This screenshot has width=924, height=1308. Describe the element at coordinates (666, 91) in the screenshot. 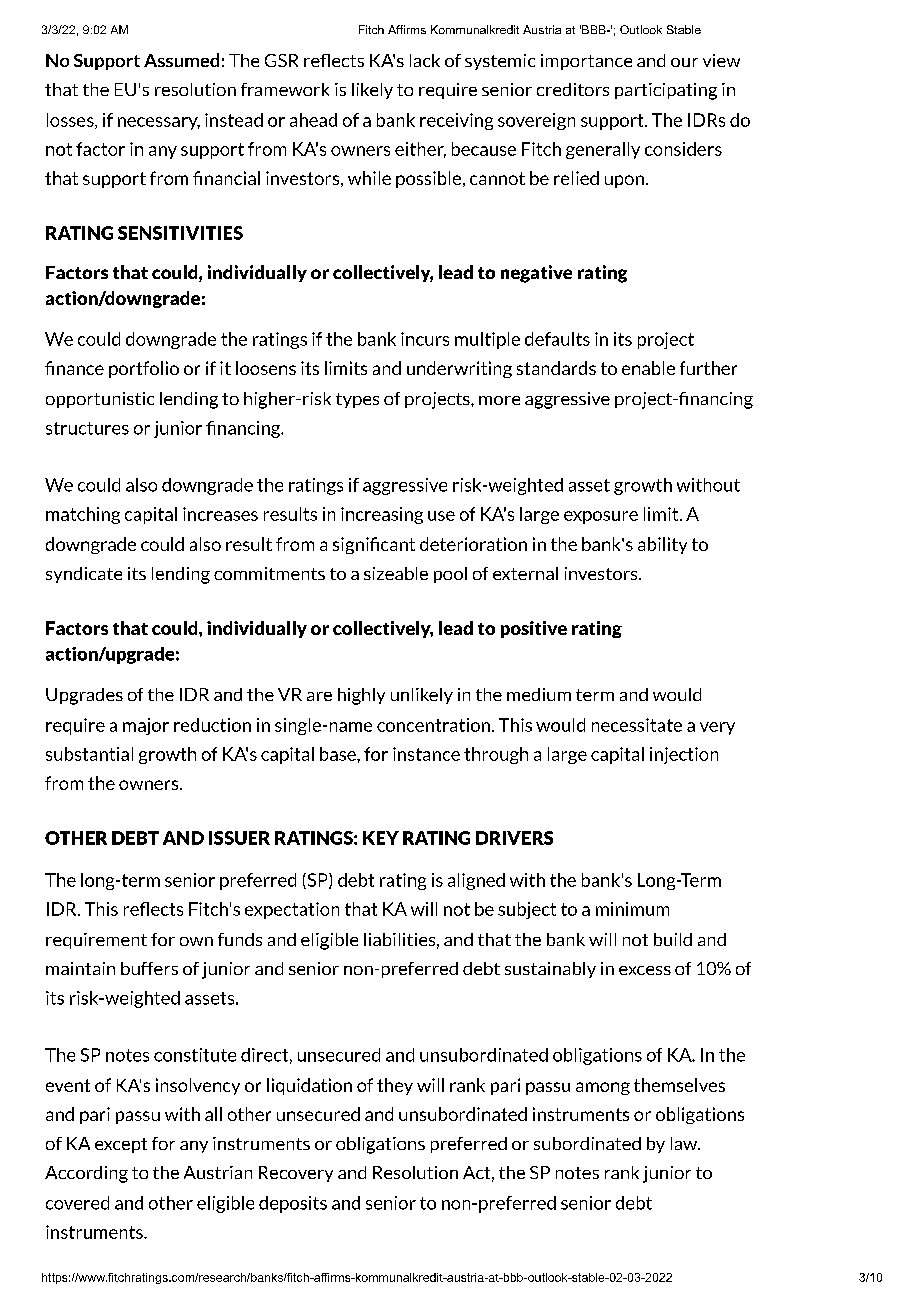

I see `participating` at that location.
